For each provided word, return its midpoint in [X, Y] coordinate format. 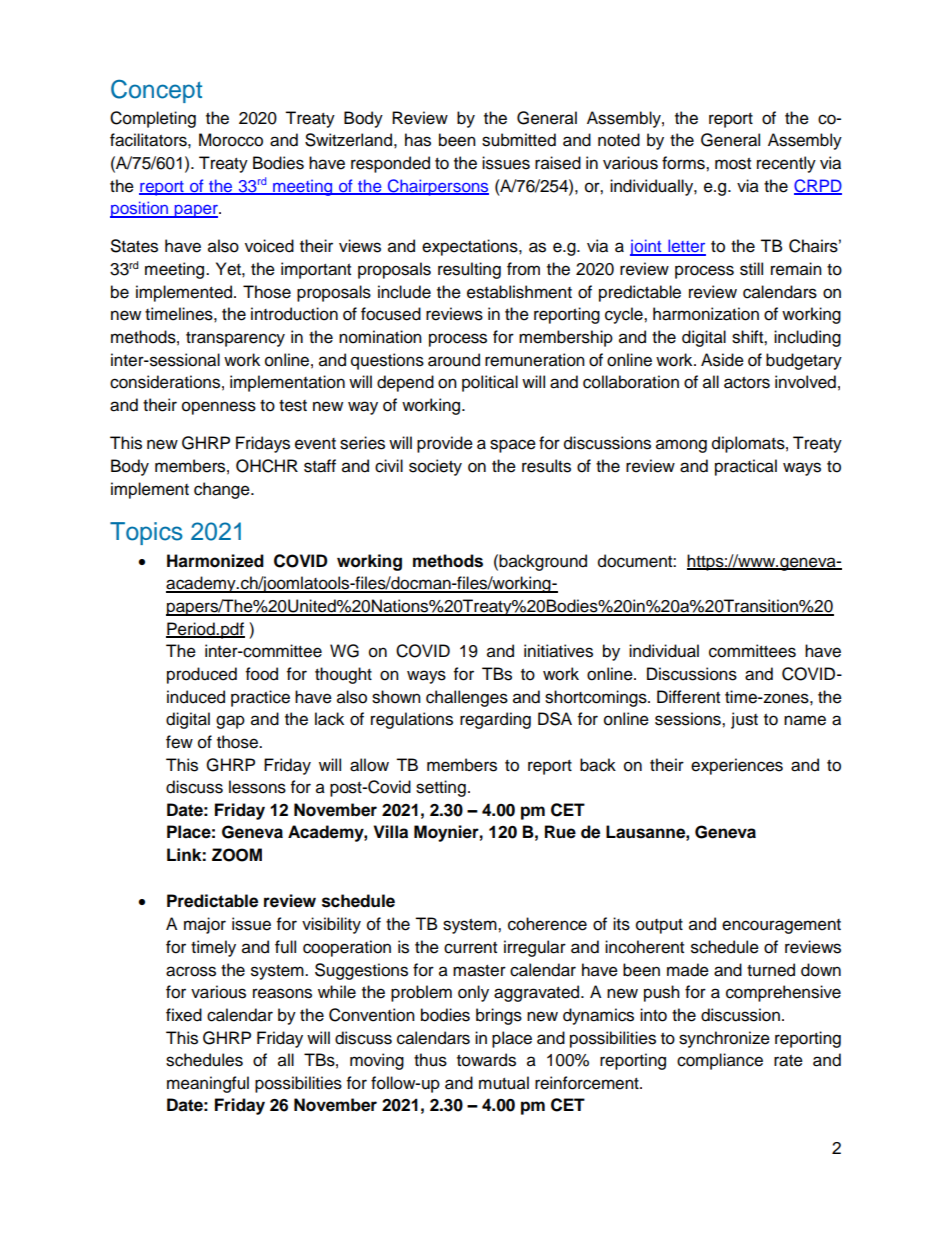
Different [688, 697]
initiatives [558, 651]
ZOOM [237, 855]
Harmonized [215, 561]
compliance [720, 1061]
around [454, 360]
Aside [722, 360]
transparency [235, 339]
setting [441, 788]
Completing [153, 119]
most [733, 164]
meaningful [208, 1084]
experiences [737, 766]
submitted [519, 140]
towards [486, 1060]
